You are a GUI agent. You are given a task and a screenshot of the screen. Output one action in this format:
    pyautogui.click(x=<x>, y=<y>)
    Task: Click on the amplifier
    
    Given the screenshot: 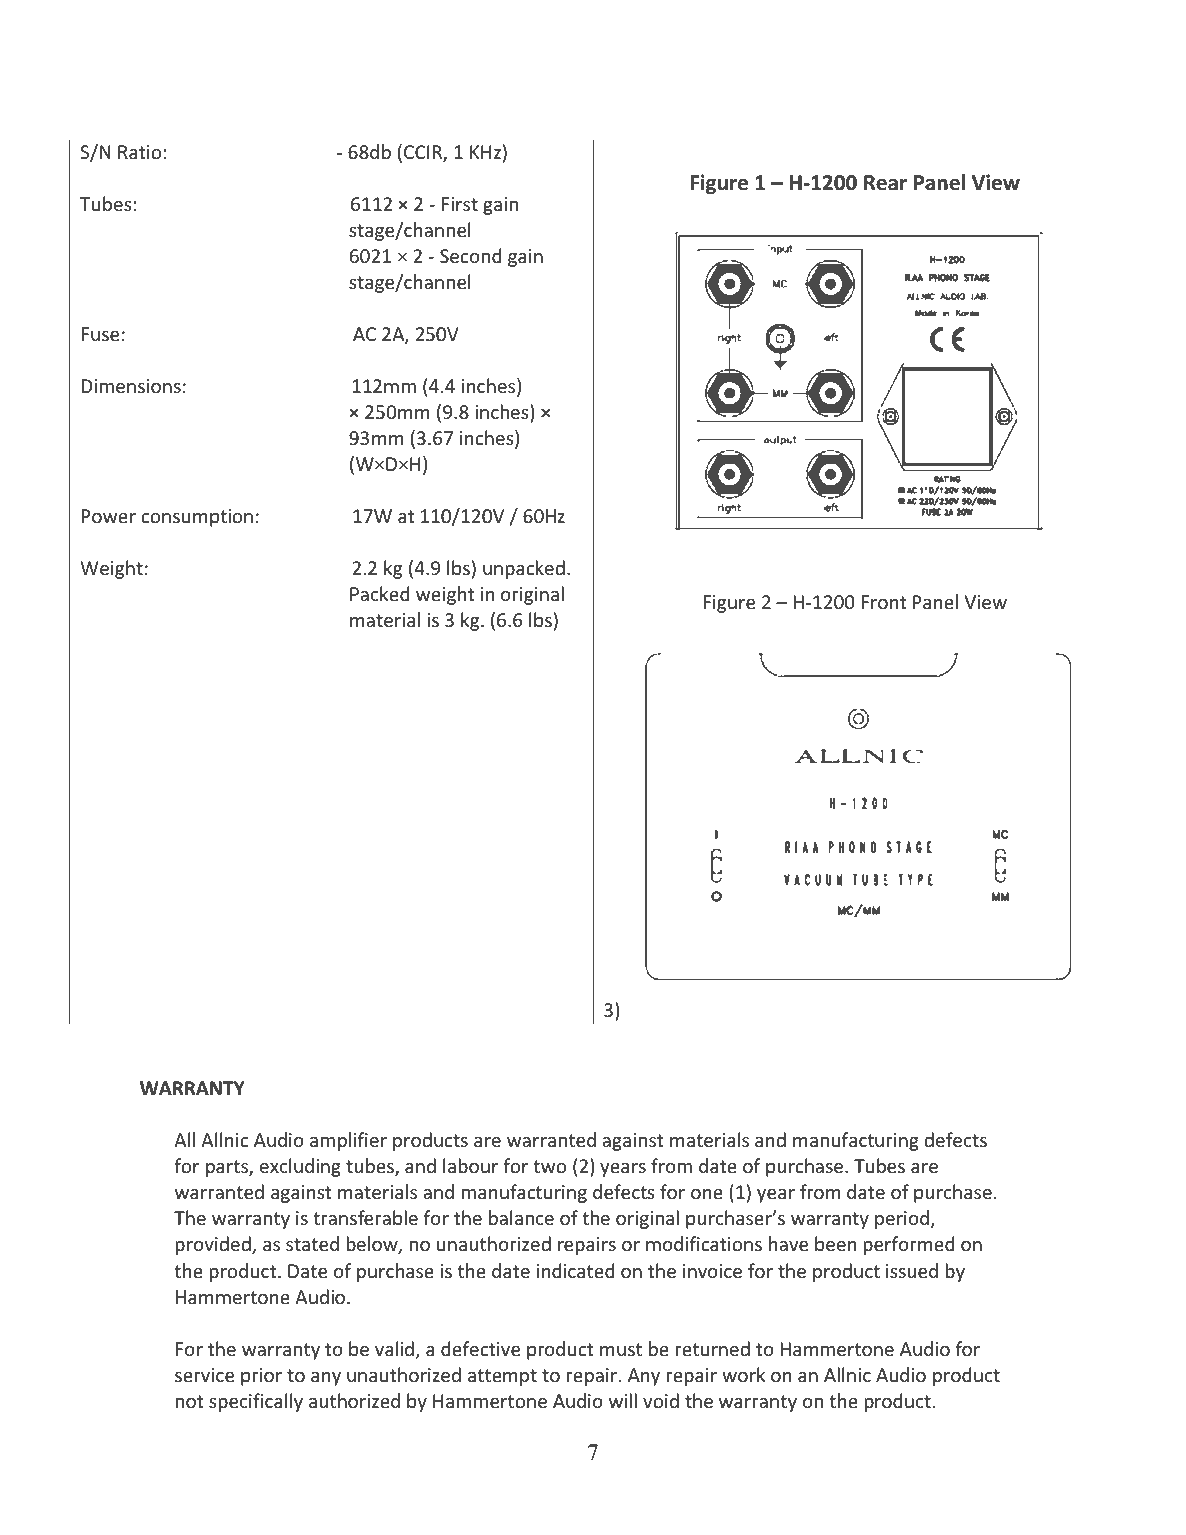 What is the action you would take?
    pyautogui.click(x=348, y=1141)
